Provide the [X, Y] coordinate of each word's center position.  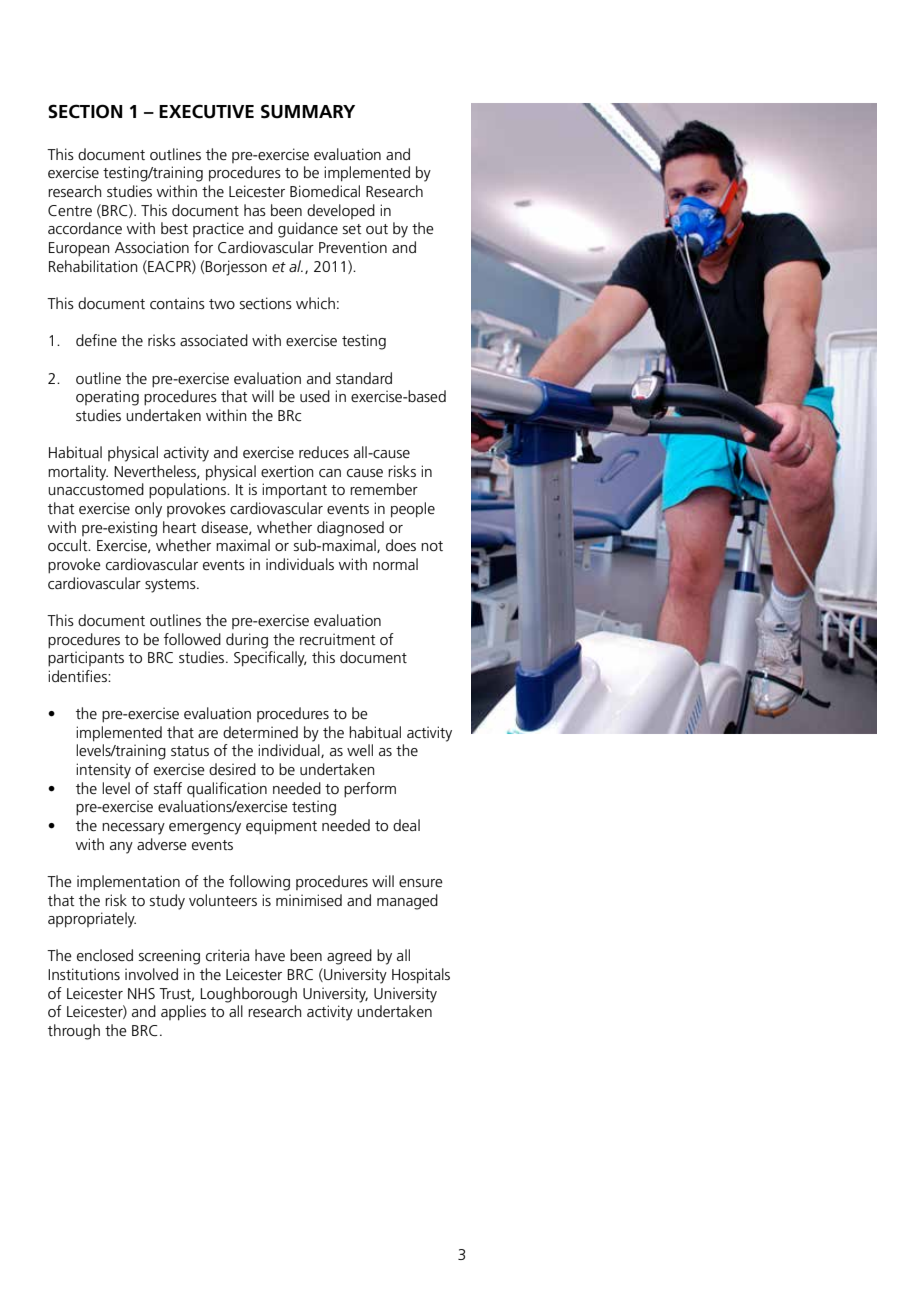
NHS [141, 993]
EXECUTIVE [206, 111]
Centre [70, 210]
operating [107, 398]
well [360, 750]
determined [260, 732]
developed [341, 211]
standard [364, 378]
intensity [103, 771]
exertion [287, 471]
